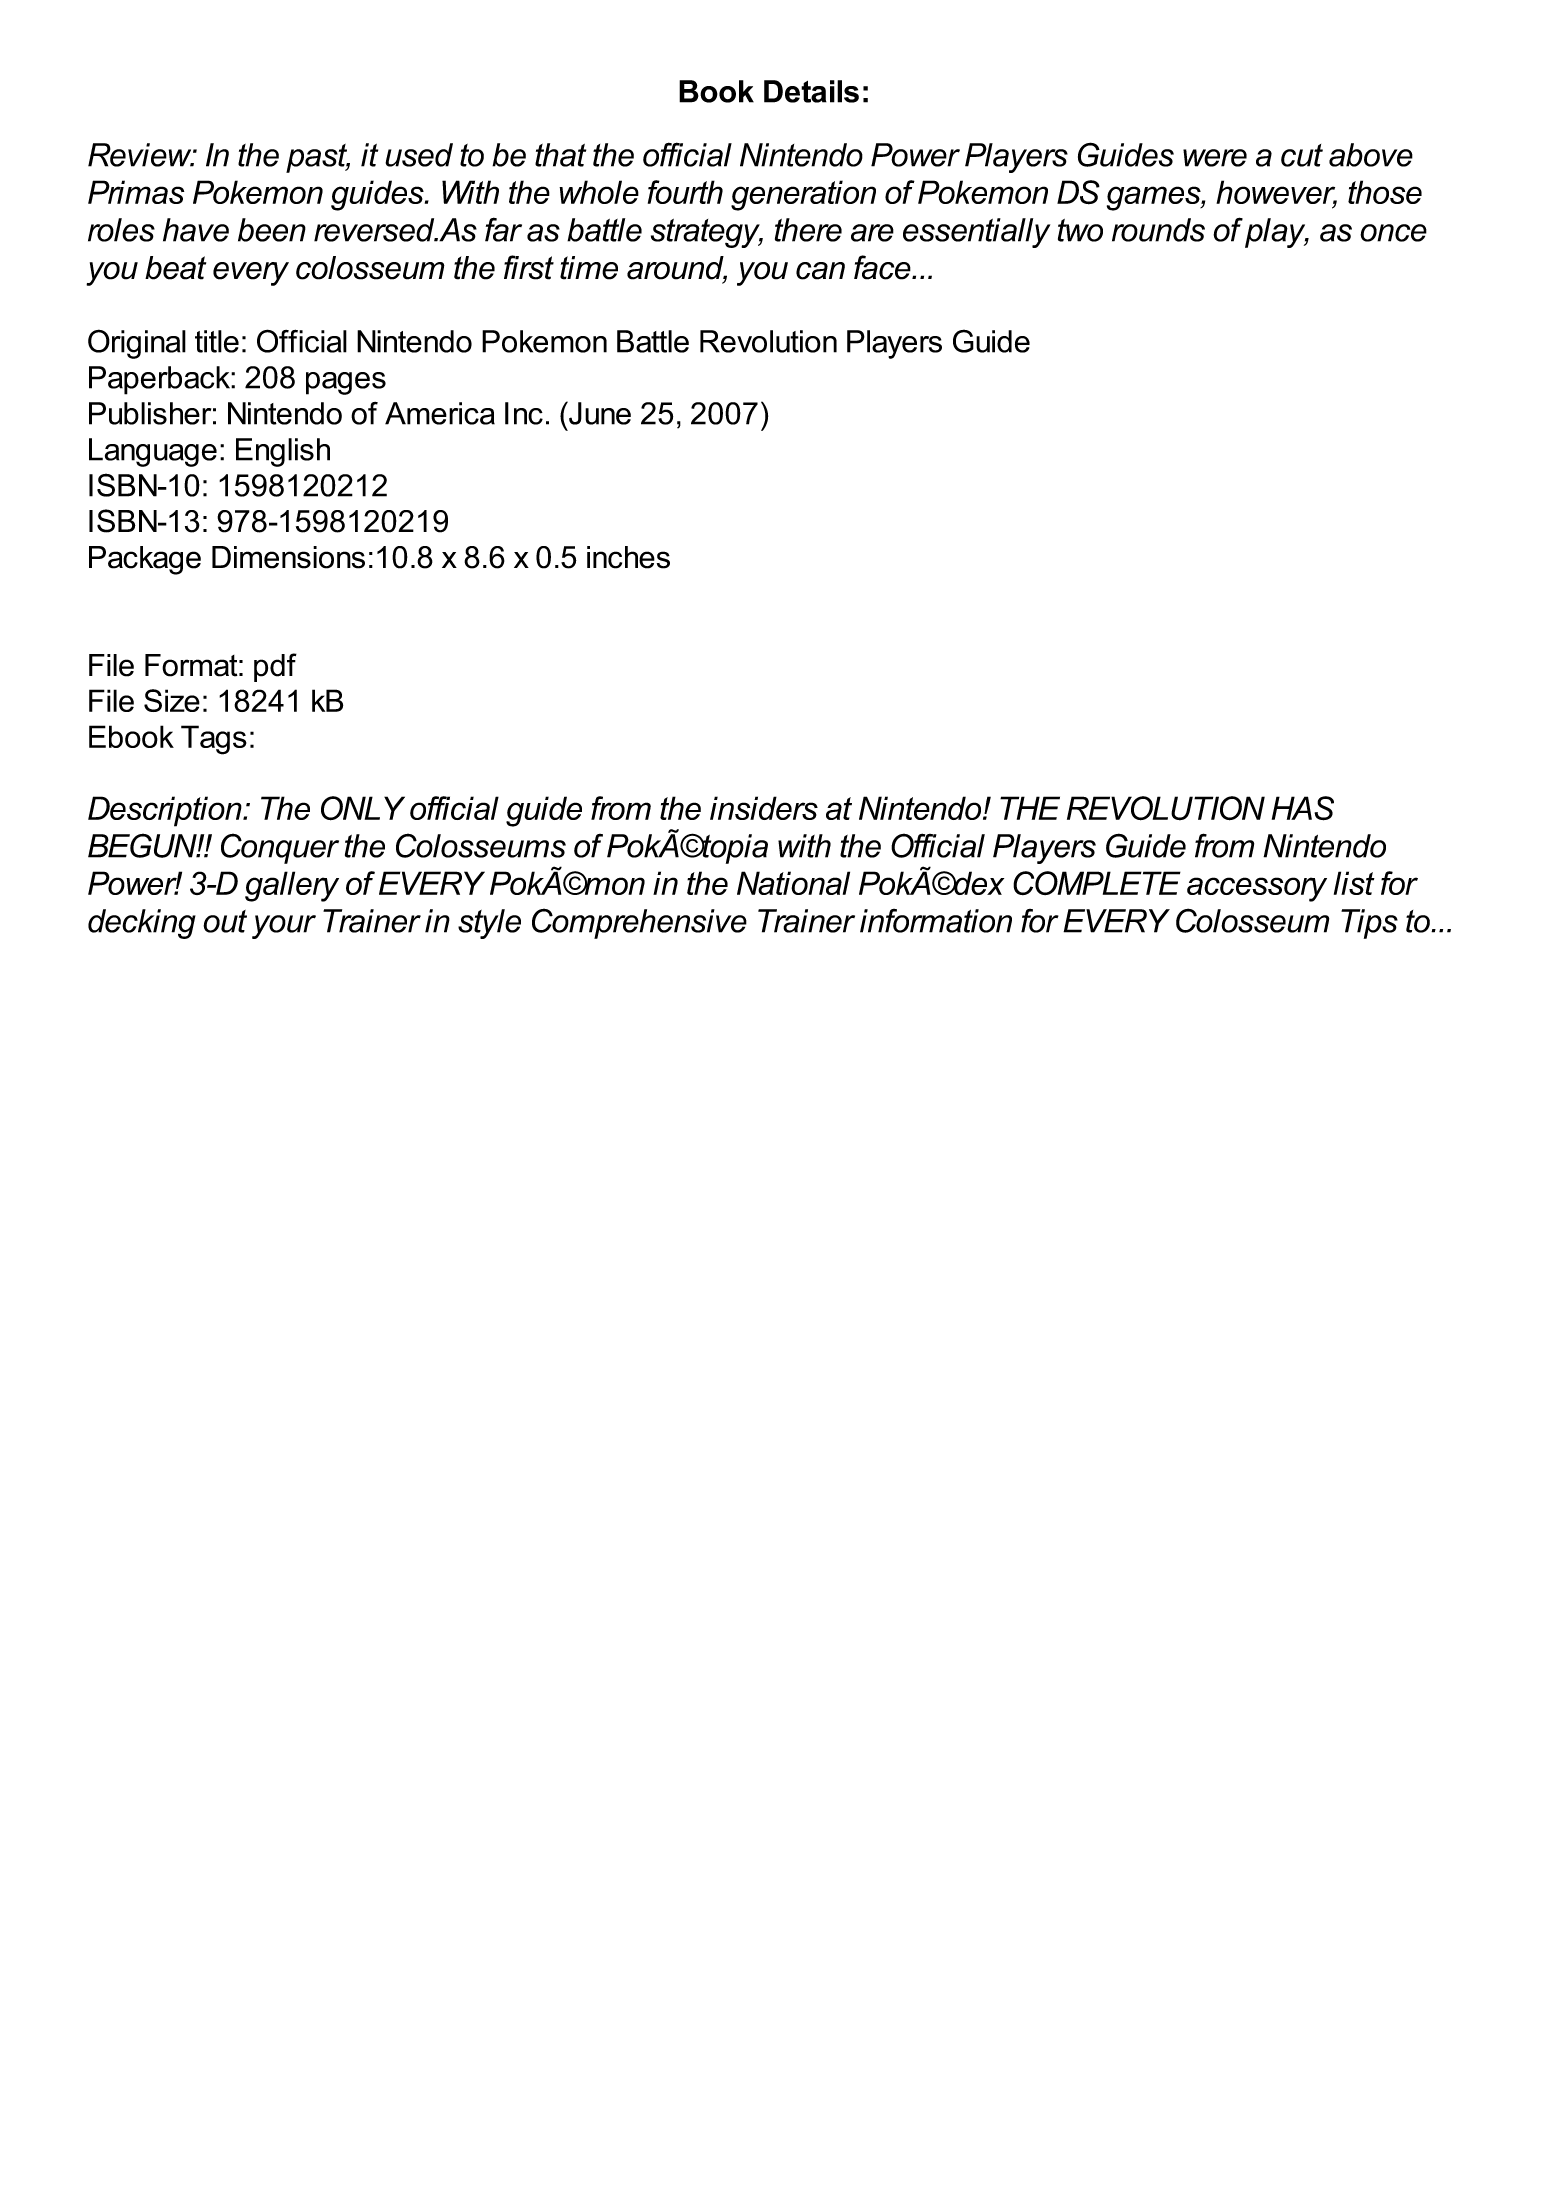 The width and height of the screenshot is (1550, 2193). What do you see at coordinates (1215, 158) in the screenshot?
I see `were` at bounding box center [1215, 158].
